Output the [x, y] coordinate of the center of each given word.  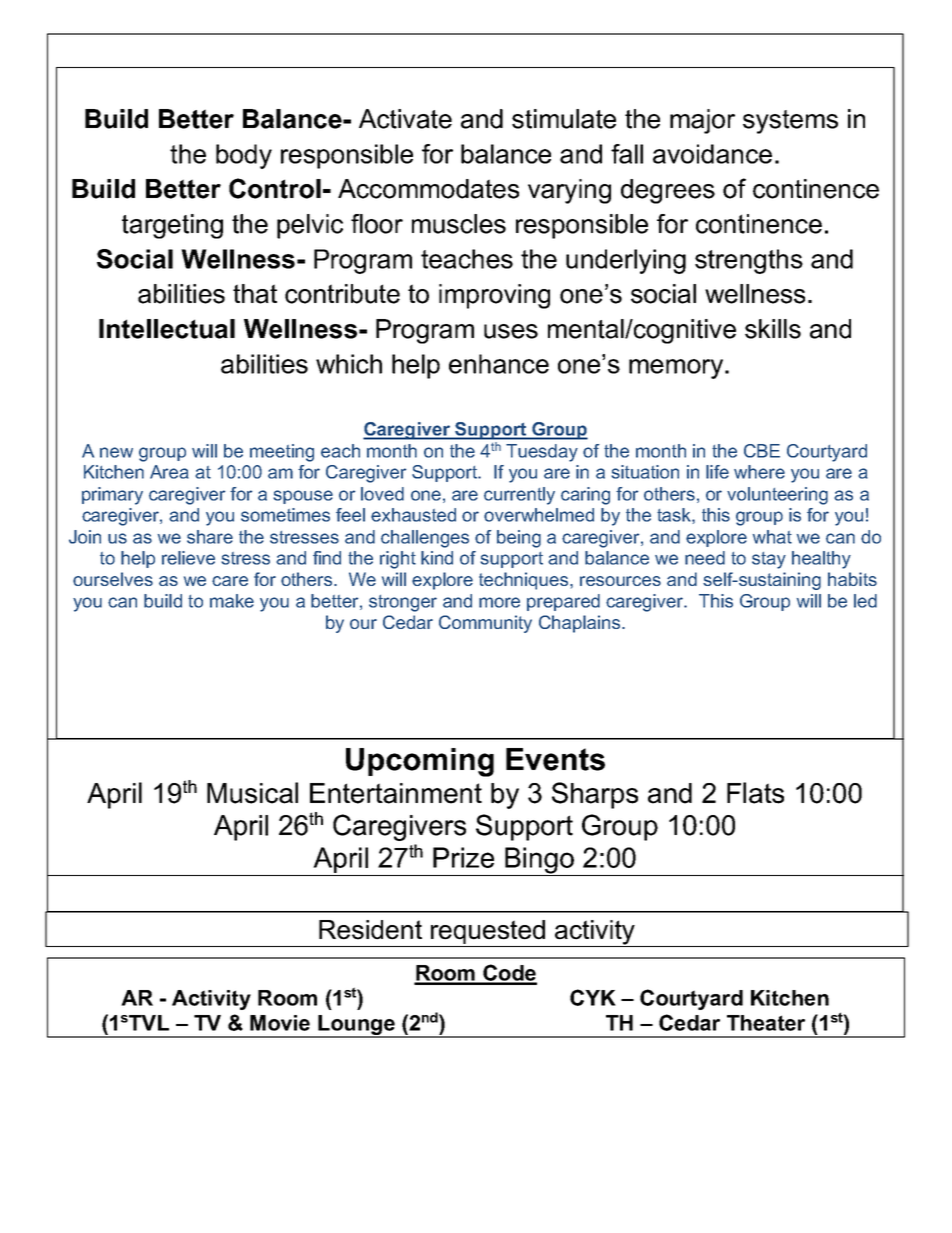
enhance [499, 364]
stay [769, 560]
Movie [280, 1023]
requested [488, 933]
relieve [188, 558]
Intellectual [167, 329]
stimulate [564, 119]
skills [773, 329]
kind [437, 558]
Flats [755, 793]
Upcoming [420, 762]
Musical [252, 793]
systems [790, 122]
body [244, 156]
